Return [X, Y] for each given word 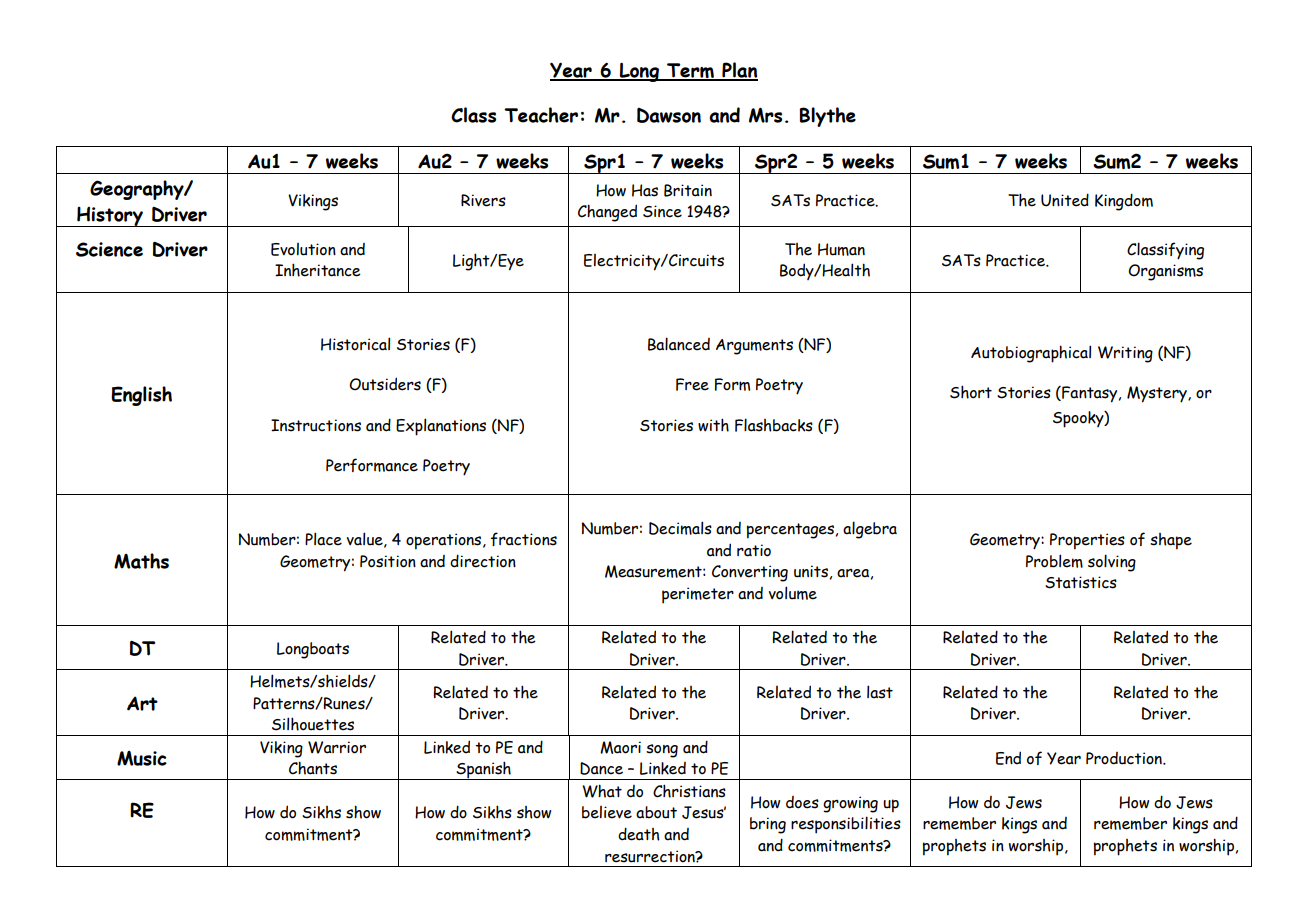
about [656, 812]
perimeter [698, 595]
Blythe [827, 117]
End [1008, 758]
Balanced [679, 344]
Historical [355, 344]
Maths [141, 561]
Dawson [669, 115]
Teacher [541, 115]
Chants [313, 768]
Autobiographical [1031, 354]
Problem [1054, 561]
